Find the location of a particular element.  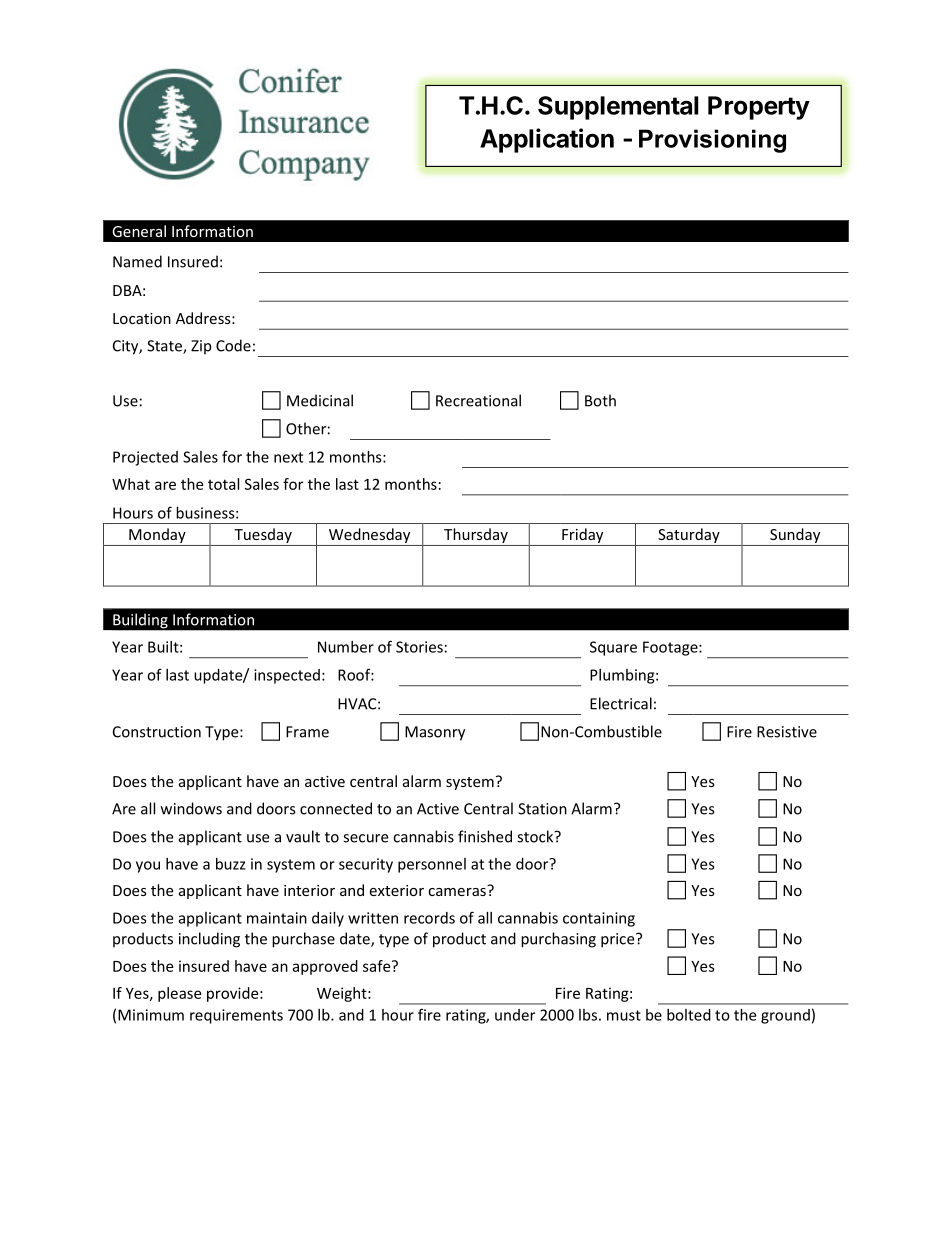

Recreational is located at coordinates (478, 400).
